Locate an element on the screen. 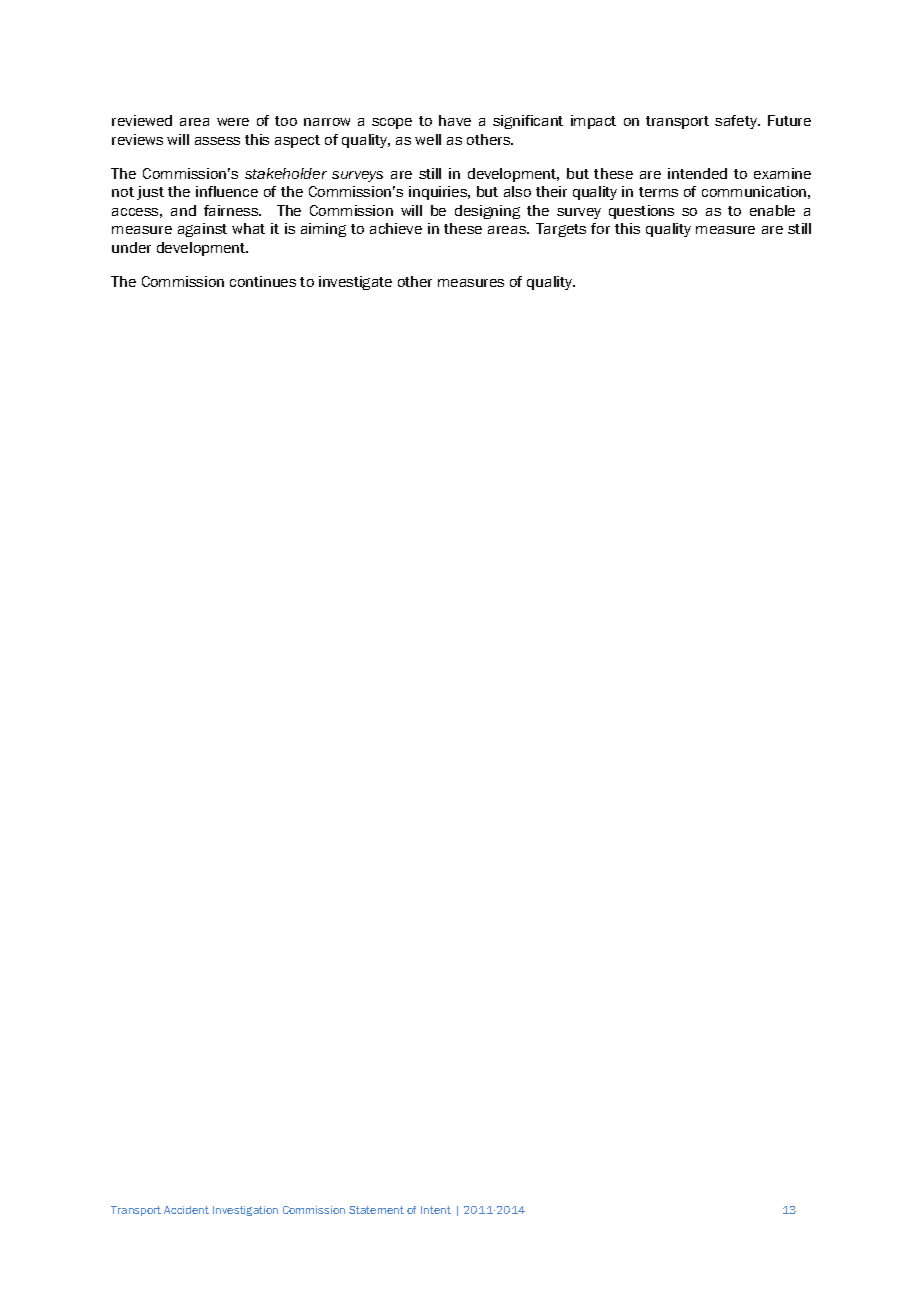 The width and height of the screenshot is (924, 1308). Intent is located at coordinates (436, 1210).
